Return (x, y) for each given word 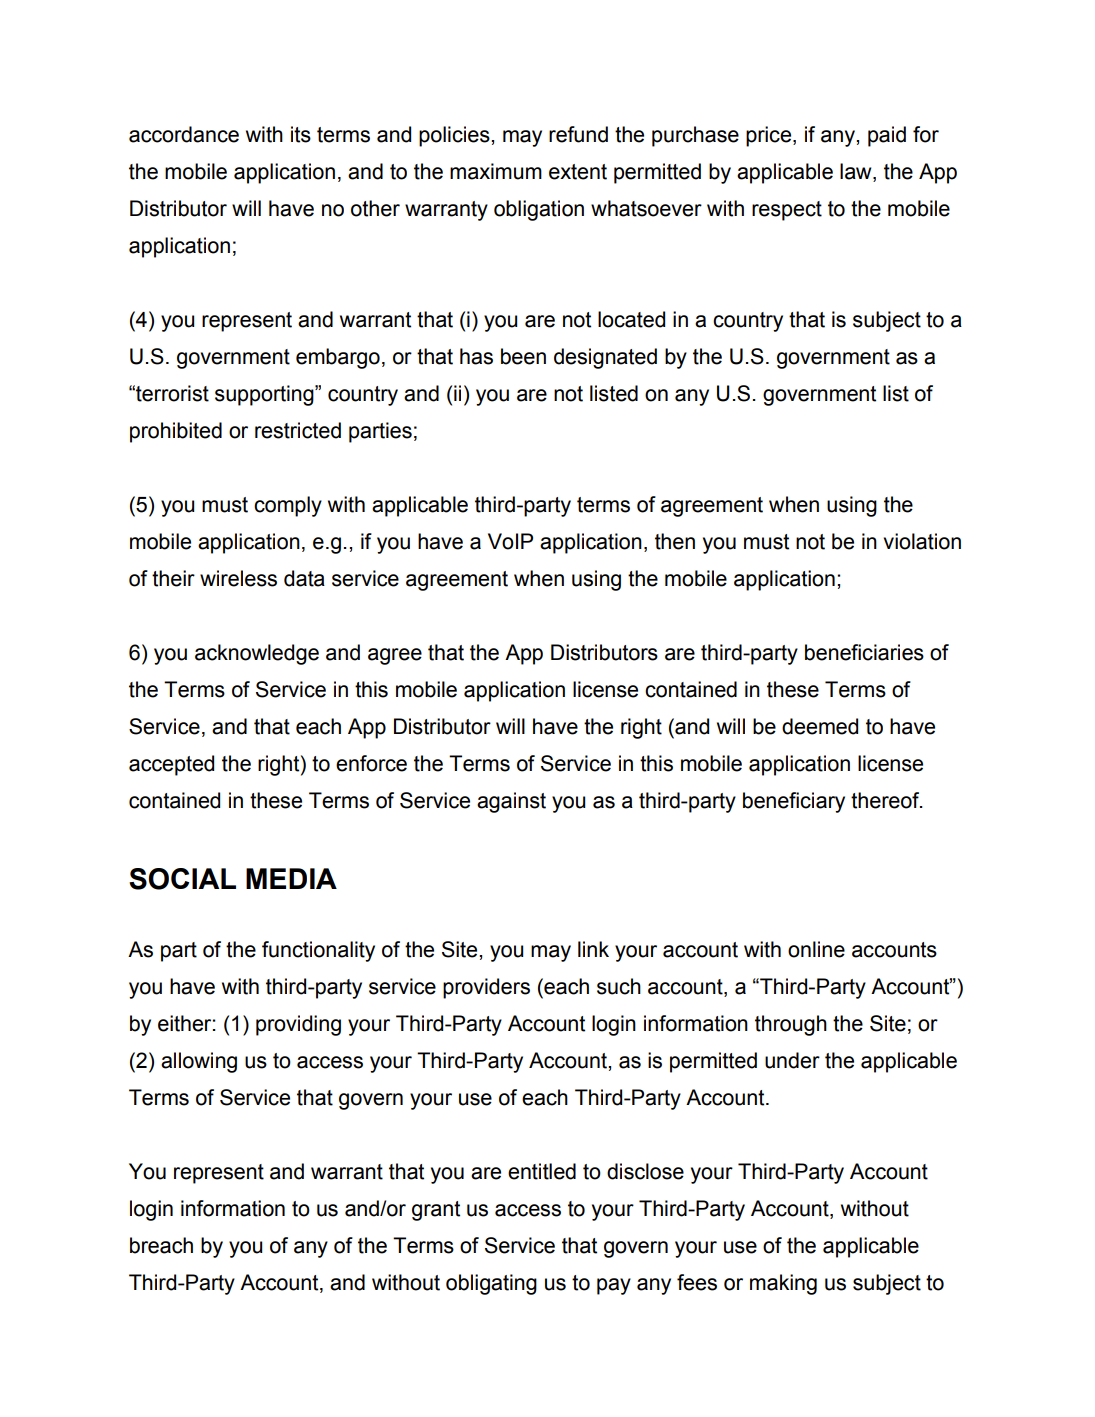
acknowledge (257, 654)
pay (614, 1286)
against (511, 802)
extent (578, 172)
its (301, 134)
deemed (820, 726)
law (857, 172)
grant (436, 1211)
